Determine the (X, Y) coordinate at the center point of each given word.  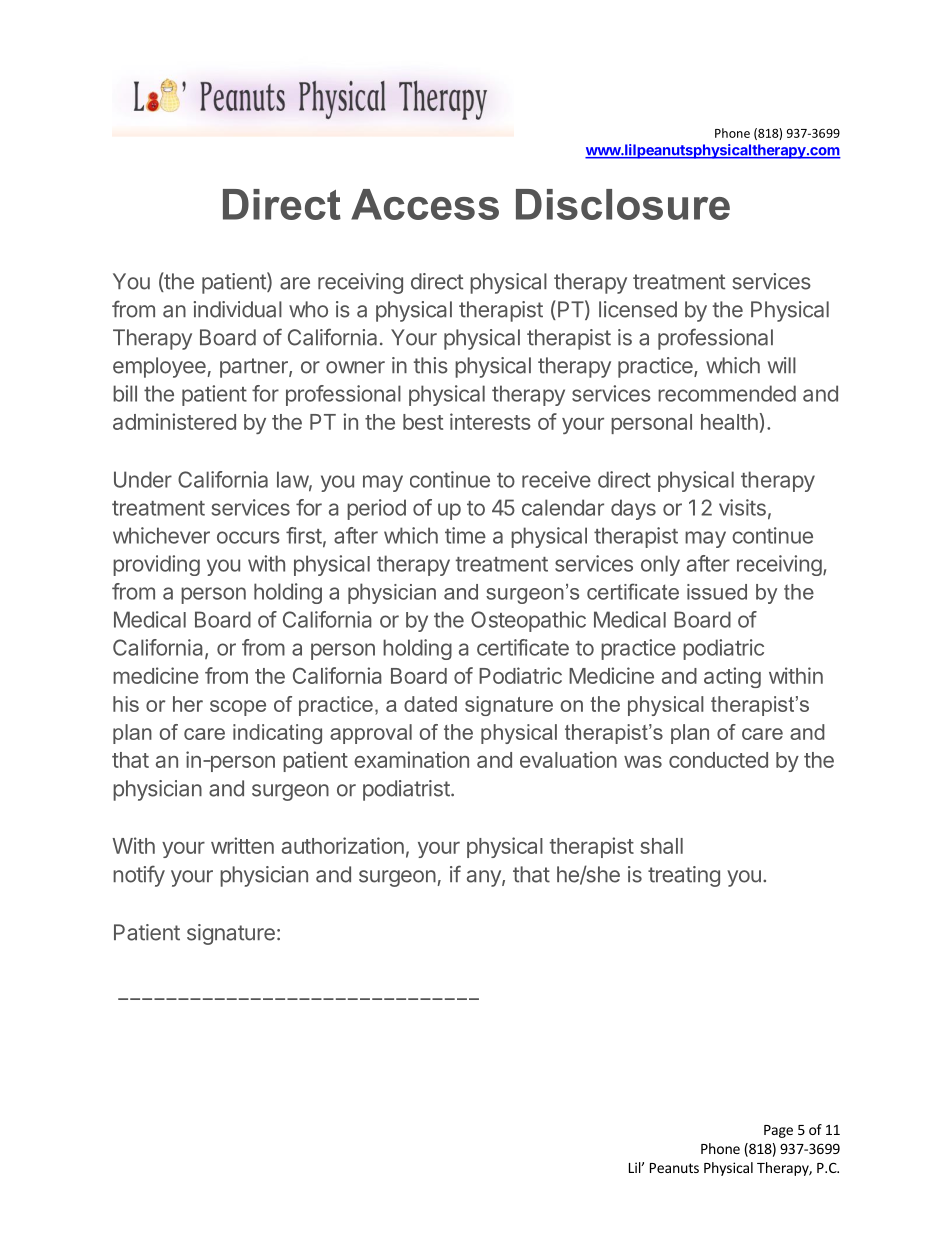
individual (238, 309)
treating (684, 876)
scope (238, 708)
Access (425, 204)
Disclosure (623, 204)
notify (139, 876)
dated (430, 704)
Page (778, 1131)
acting (732, 677)
